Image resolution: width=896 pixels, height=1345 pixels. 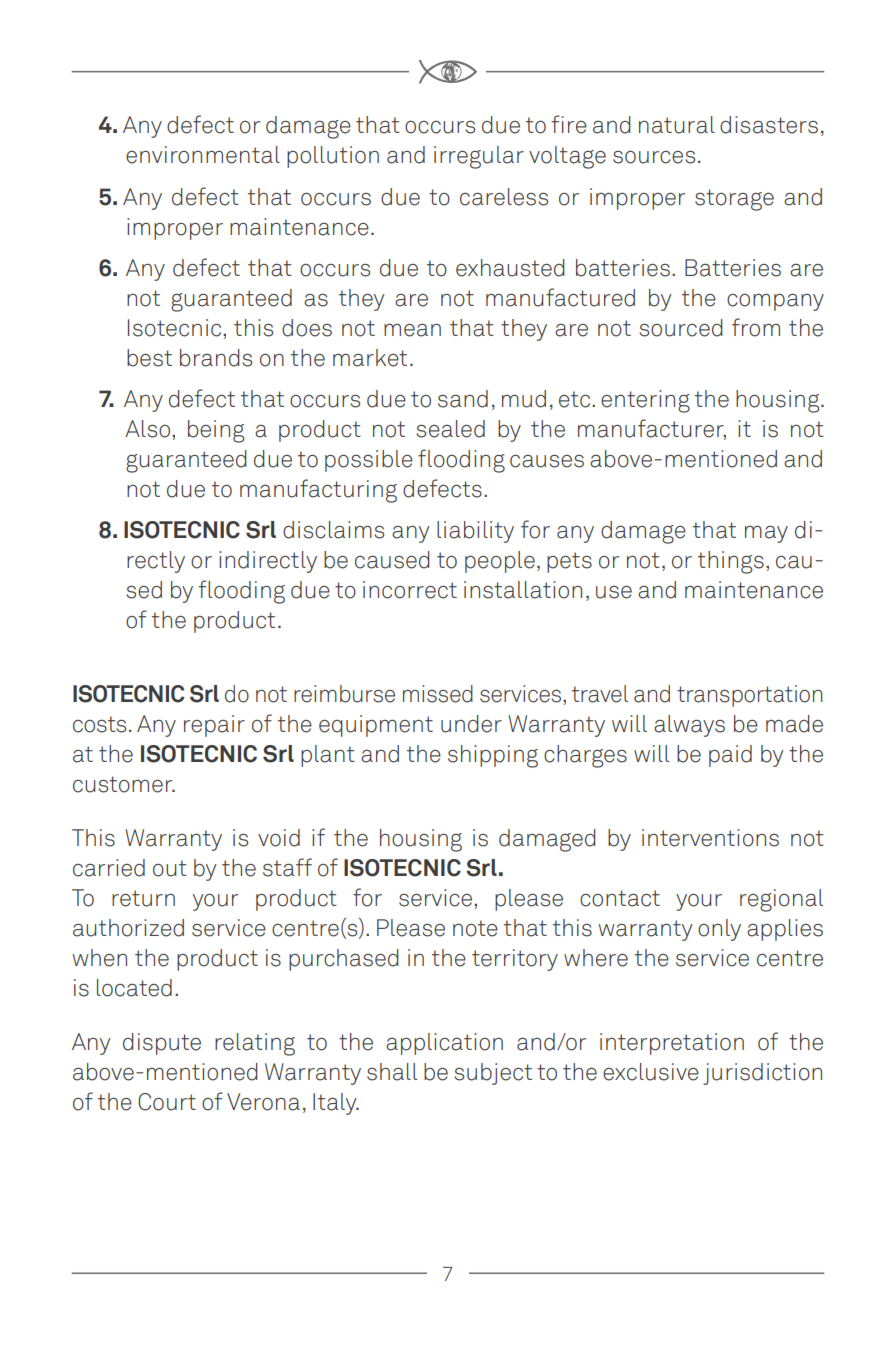 I want to click on sand, so click(x=463, y=399).
